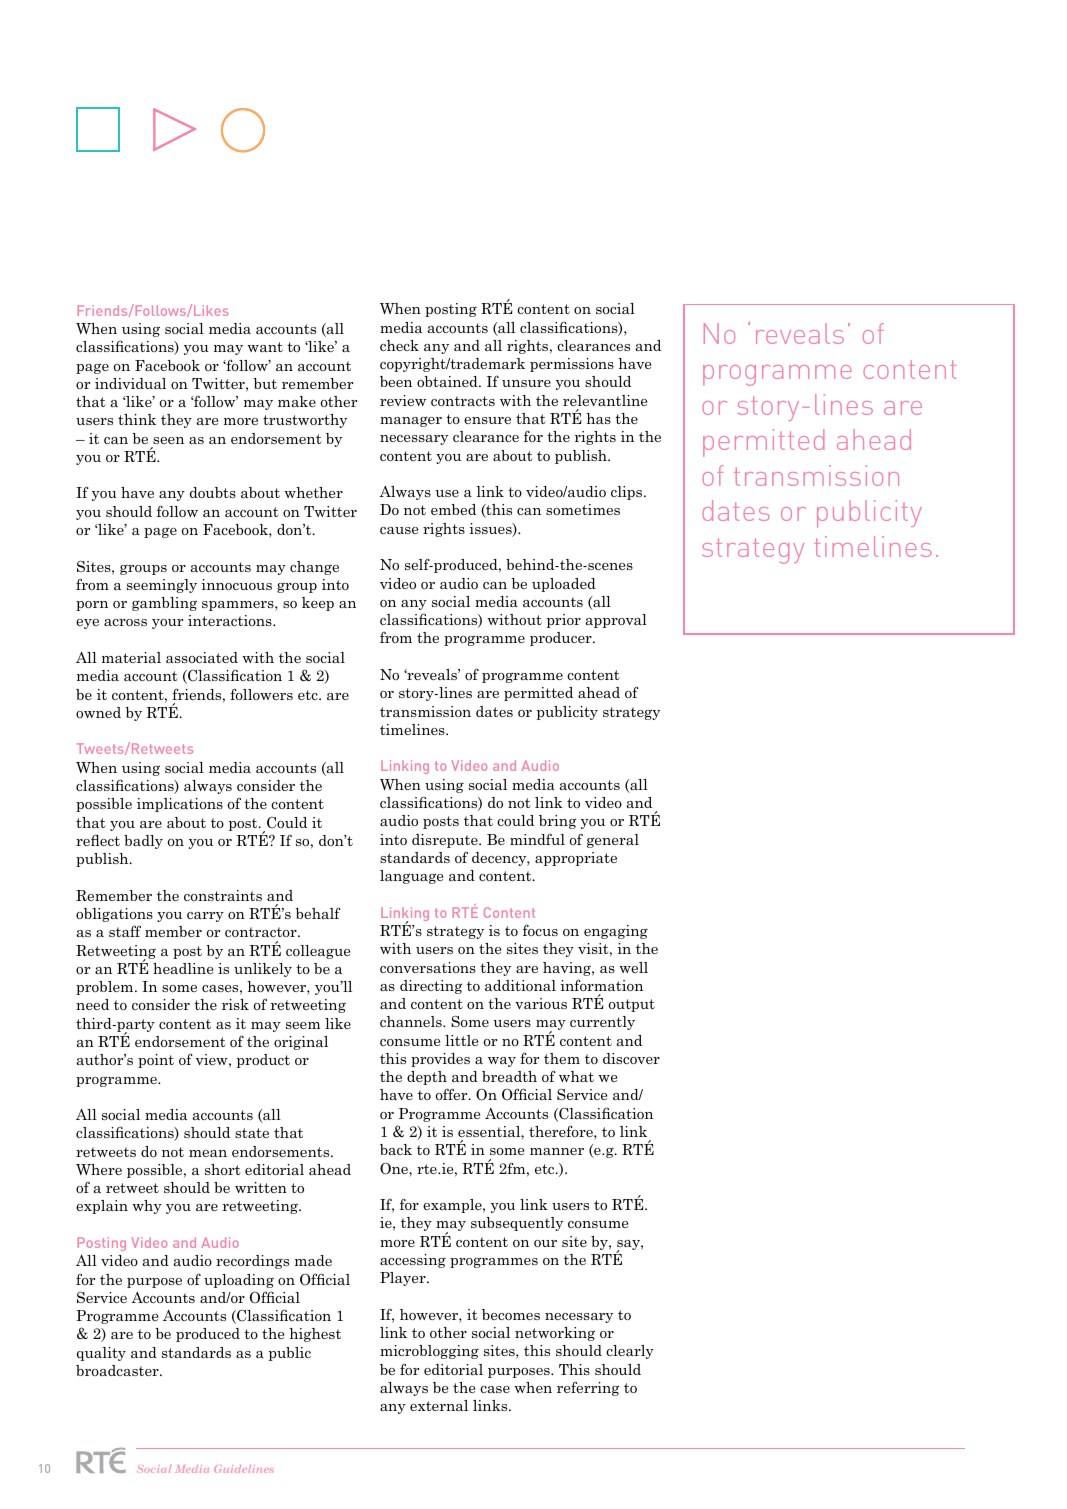  What do you see at coordinates (557, 1151) in the screenshot?
I see `manner` at bounding box center [557, 1151].
